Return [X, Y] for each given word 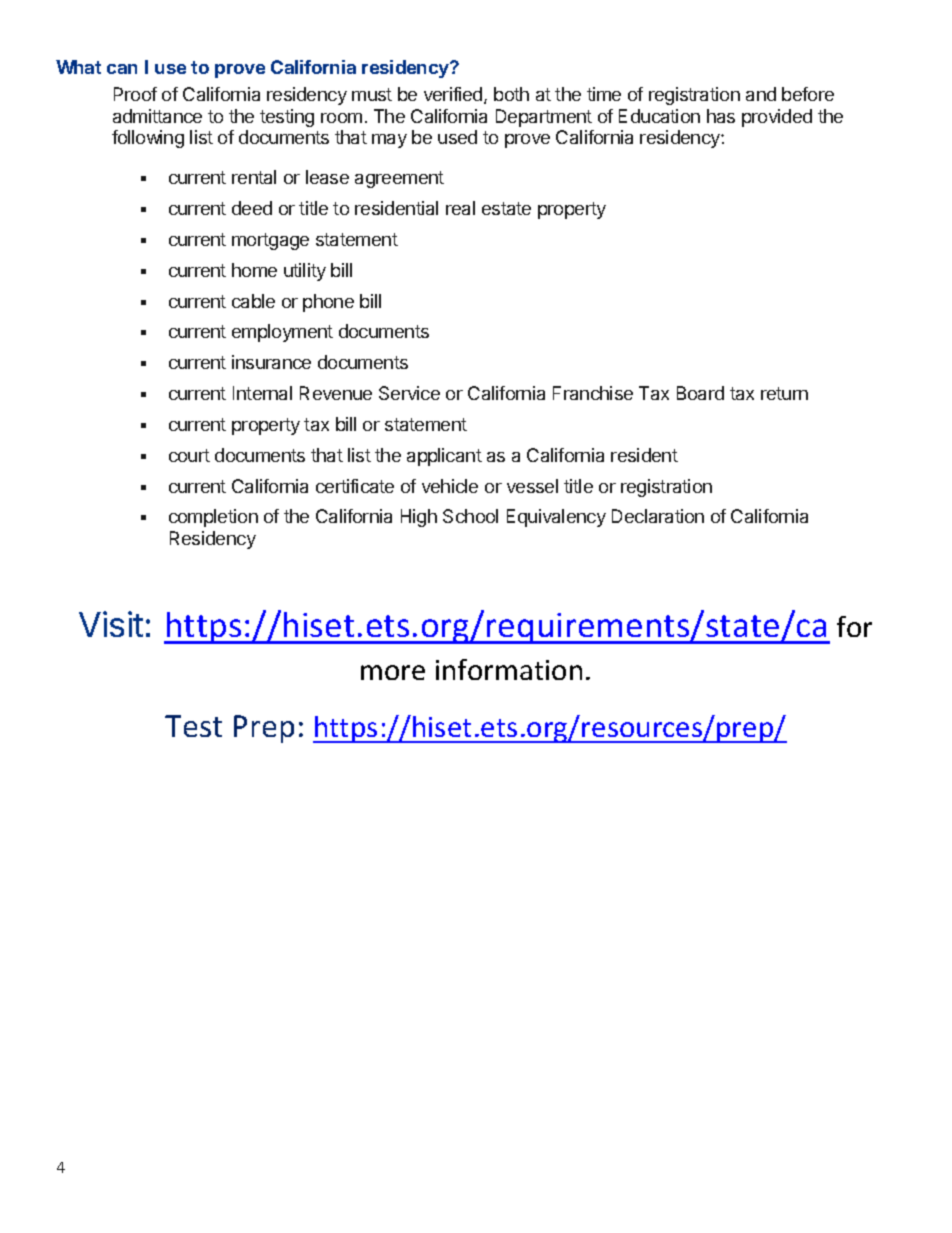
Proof [135, 94]
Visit [111, 624]
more [393, 672]
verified [454, 95]
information [509, 669]
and [761, 94]
